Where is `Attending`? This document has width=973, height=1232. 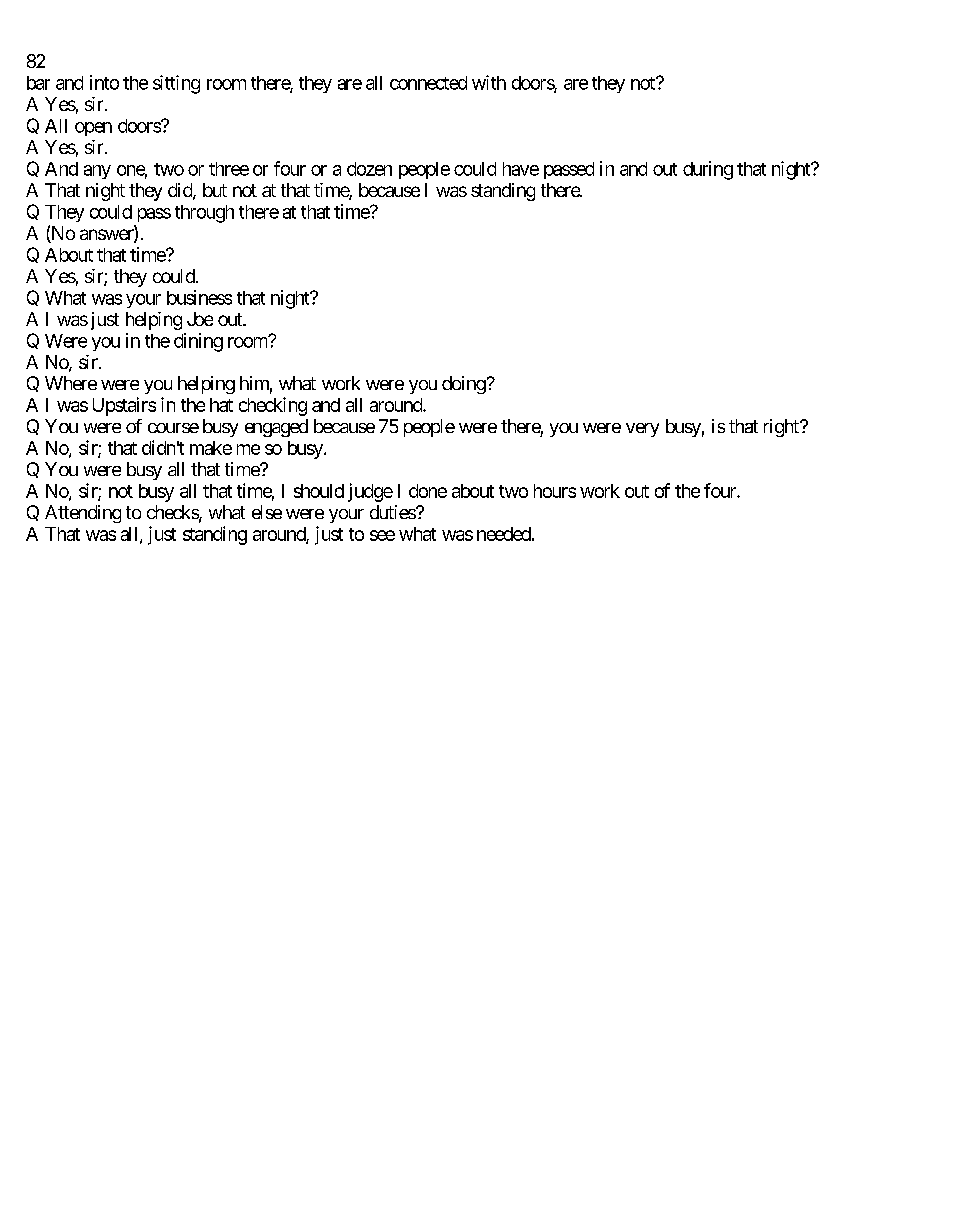
Attending is located at coordinates (83, 514).
